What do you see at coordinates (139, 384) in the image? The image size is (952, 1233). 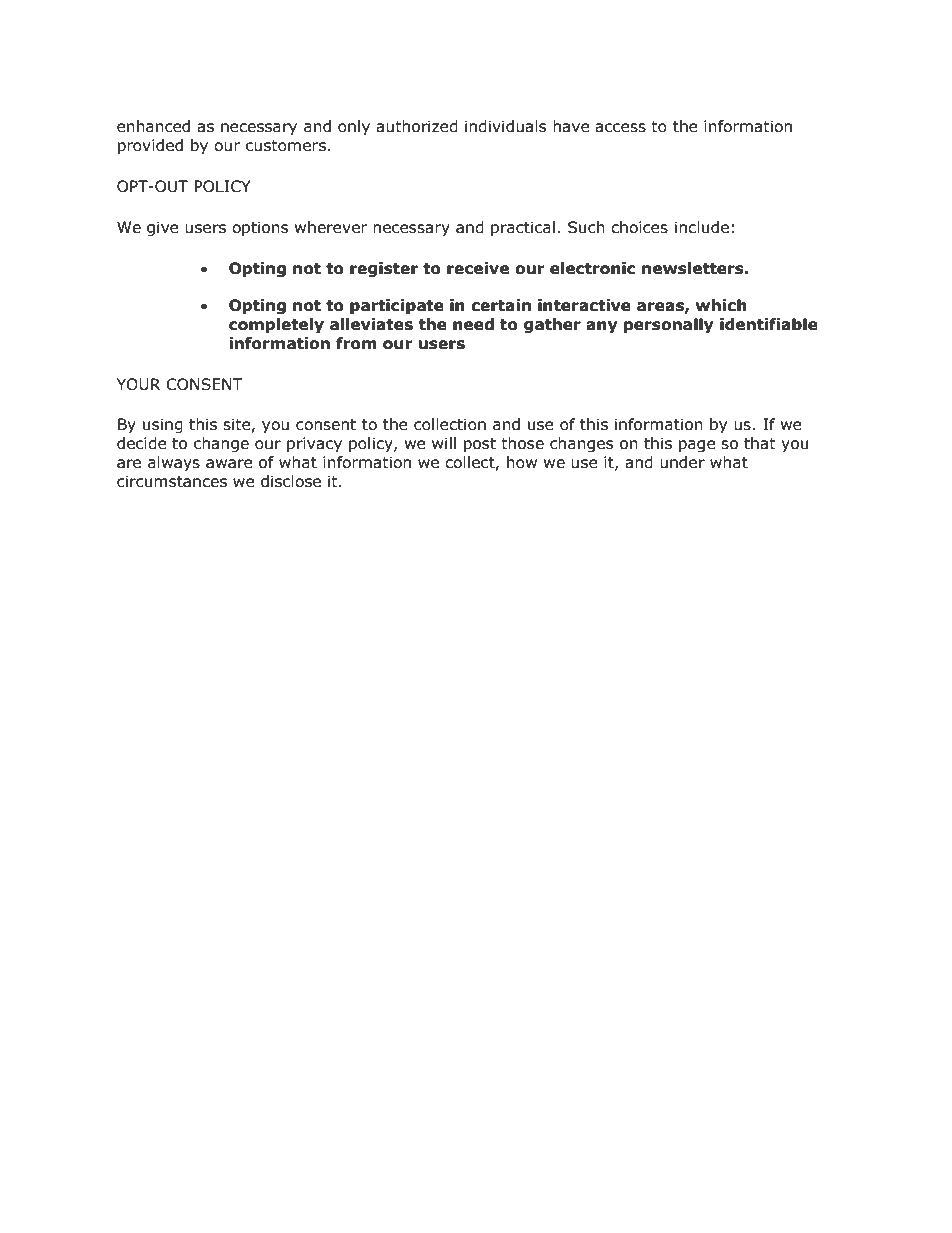 I see `YOUR` at bounding box center [139, 384].
